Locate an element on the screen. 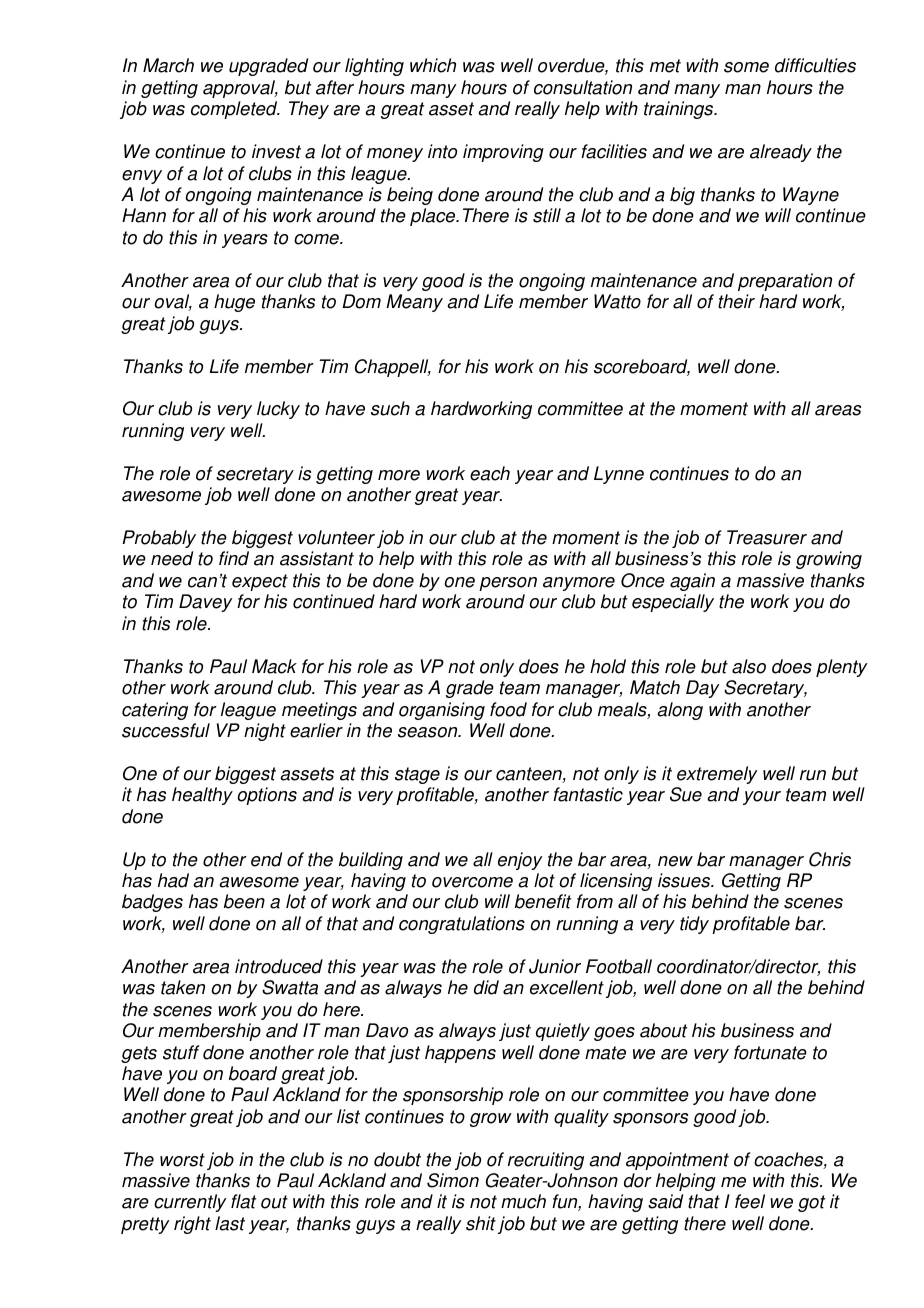 The image size is (924, 1308). completed is located at coordinates (235, 110).
